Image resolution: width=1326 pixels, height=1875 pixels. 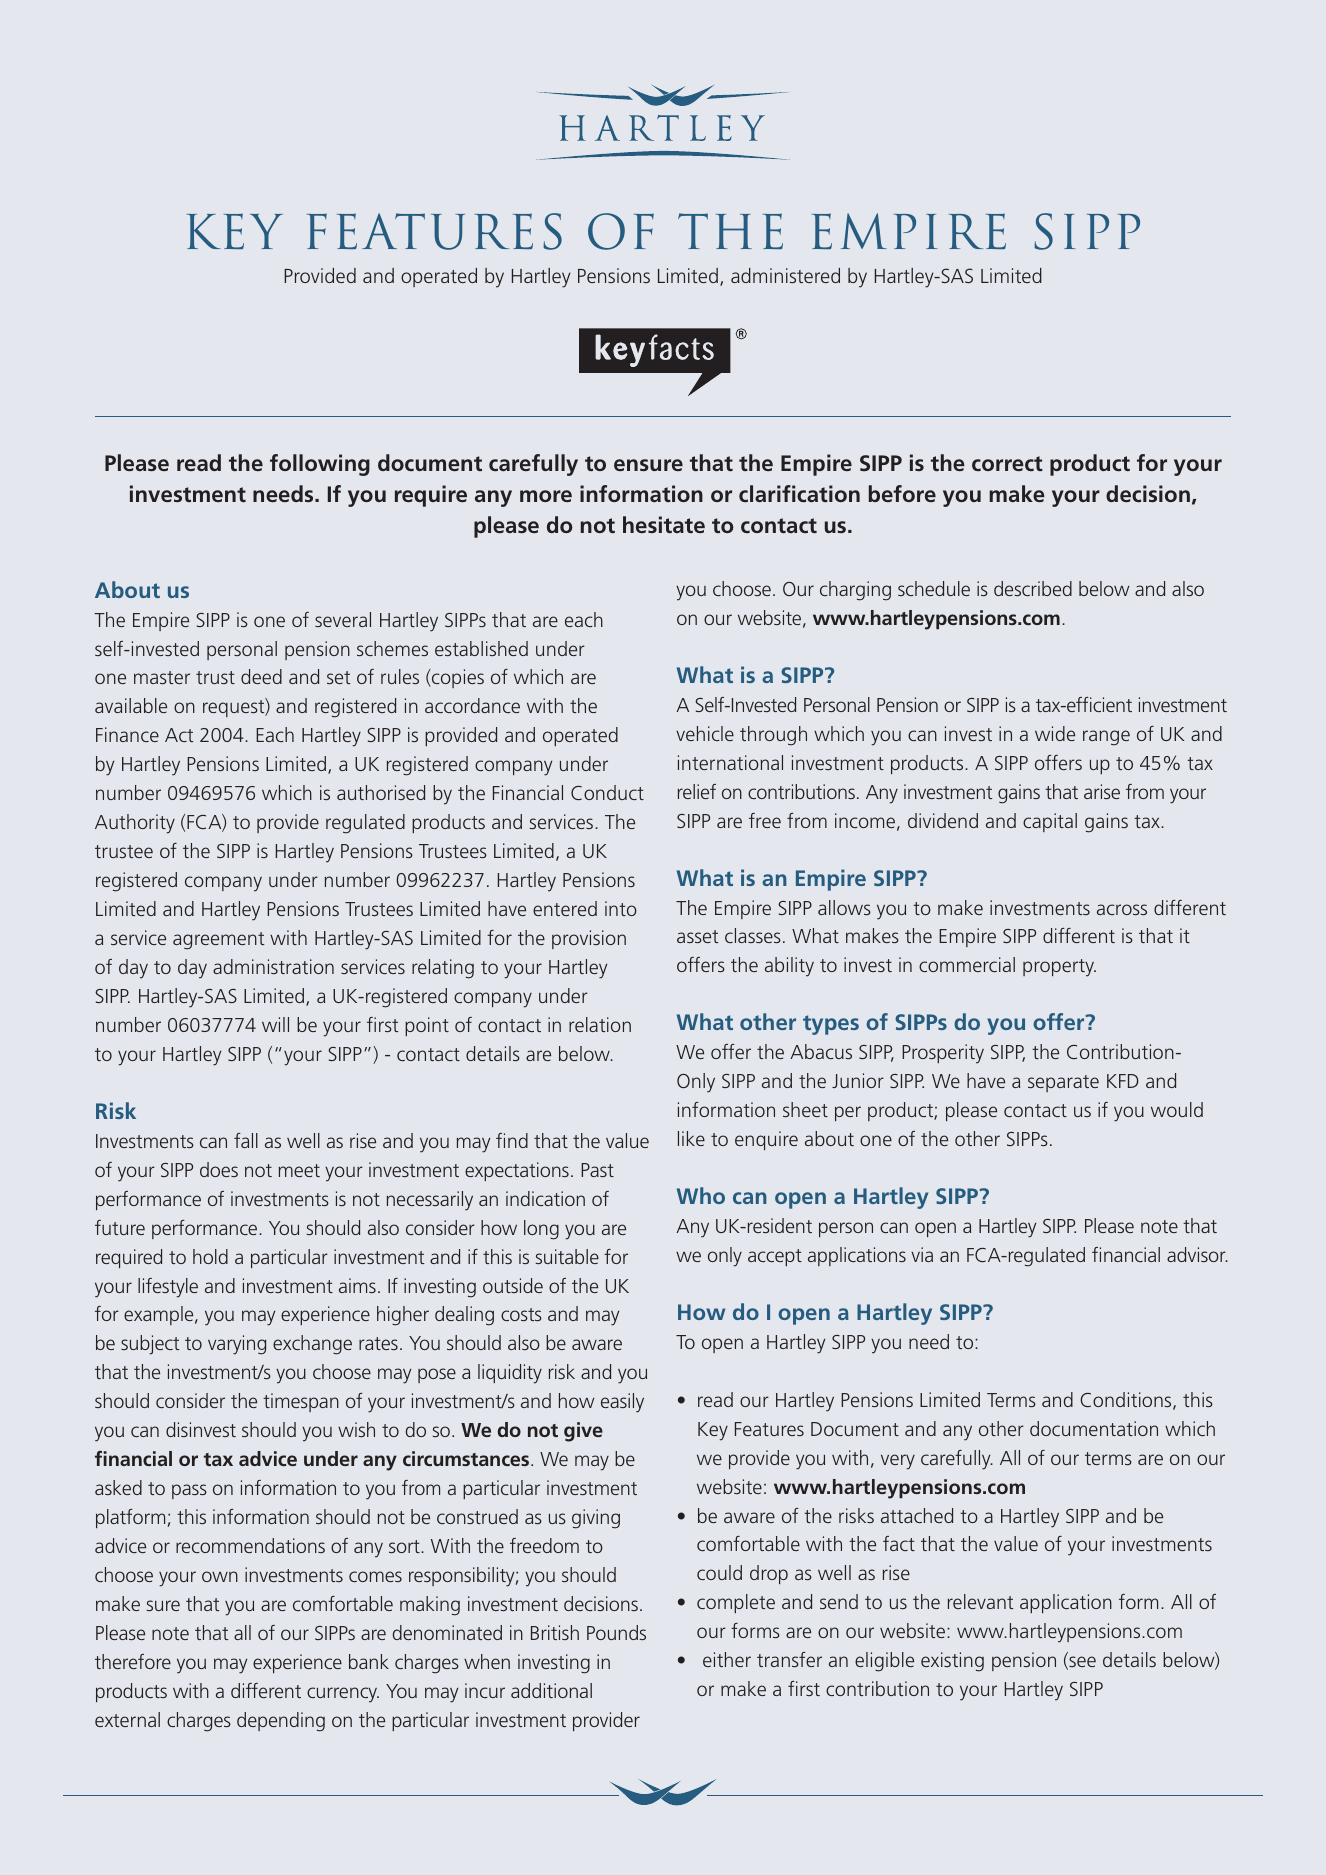 What do you see at coordinates (622, 1403) in the image?
I see `easily` at bounding box center [622, 1403].
